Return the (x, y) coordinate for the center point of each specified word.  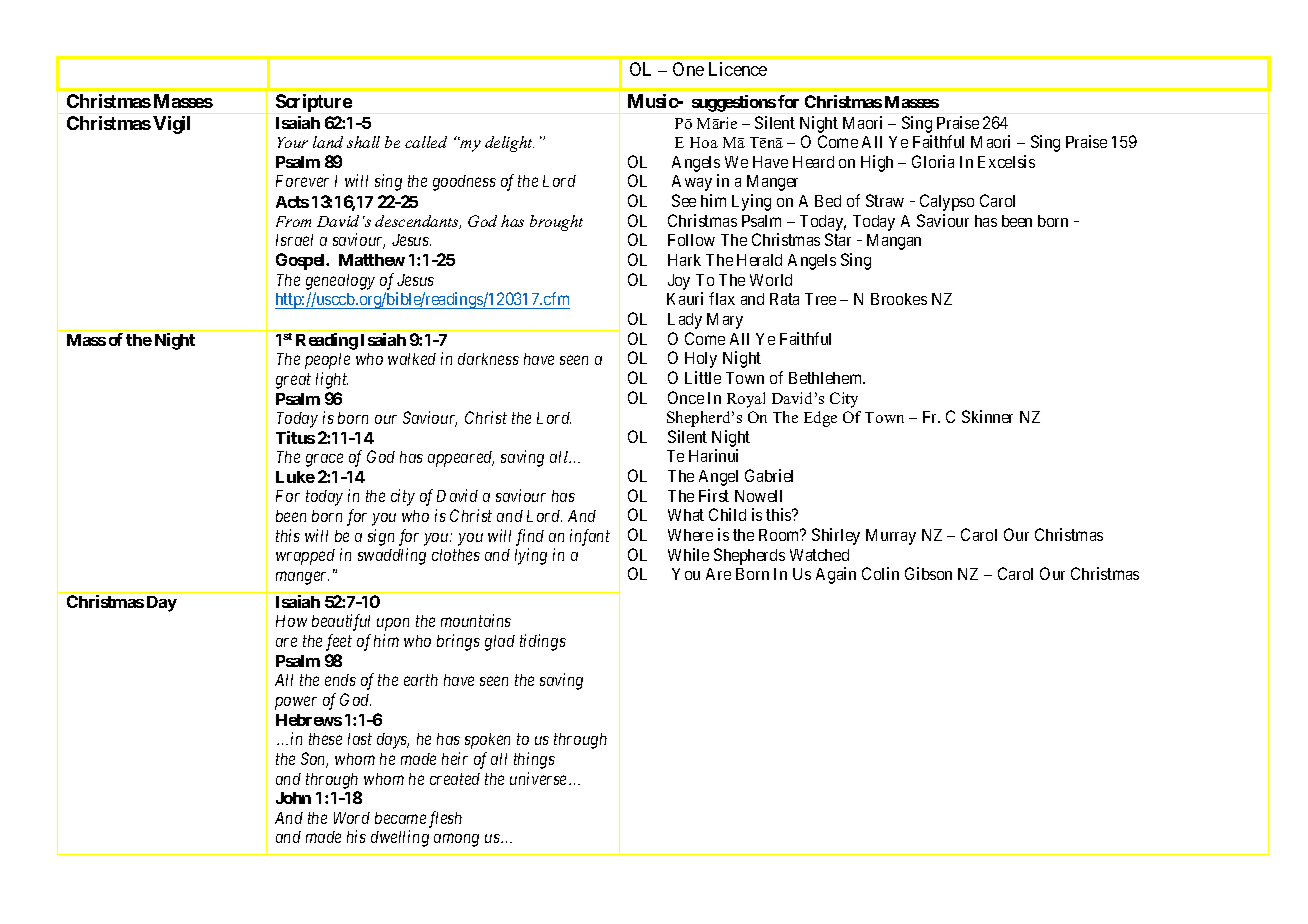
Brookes (899, 299)
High (877, 163)
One (688, 69)
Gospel (302, 261)
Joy (679, 282)
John (293, 798)
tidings (543, 642)
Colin (880, 573)
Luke (295, 477)
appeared (461, 459)
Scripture (313, 104)
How (291, 621)
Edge (820, 419)
